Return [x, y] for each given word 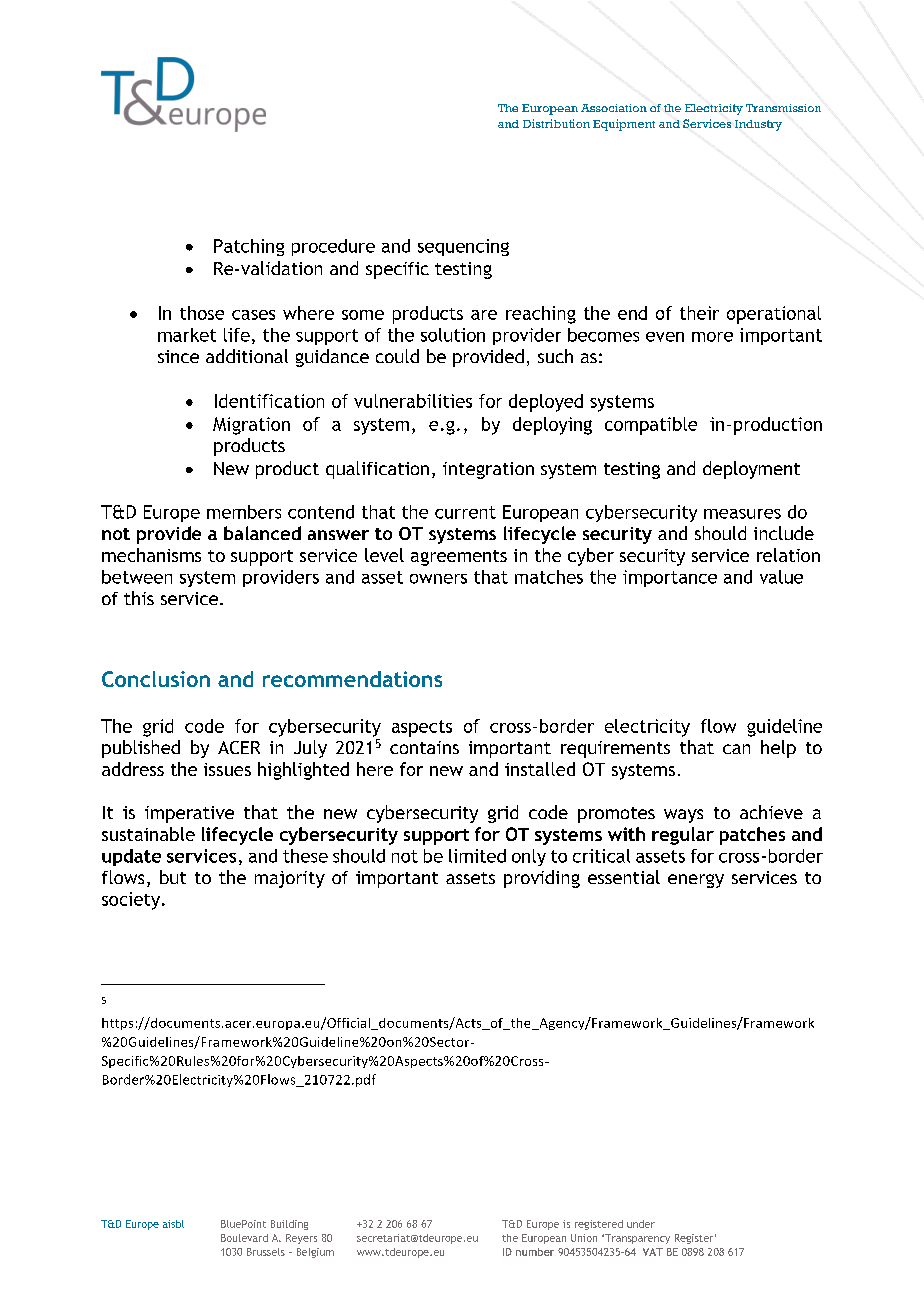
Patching [249, 247]
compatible [651, 426]
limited [477, 856]
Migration [251, 426]
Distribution [556, 123]
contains [424, 747]
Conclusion [156, 679]
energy [696, 881]
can [736, 749]
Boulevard [244, 1238]
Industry [758, 125]
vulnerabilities [413, 401]
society [132, 901]
